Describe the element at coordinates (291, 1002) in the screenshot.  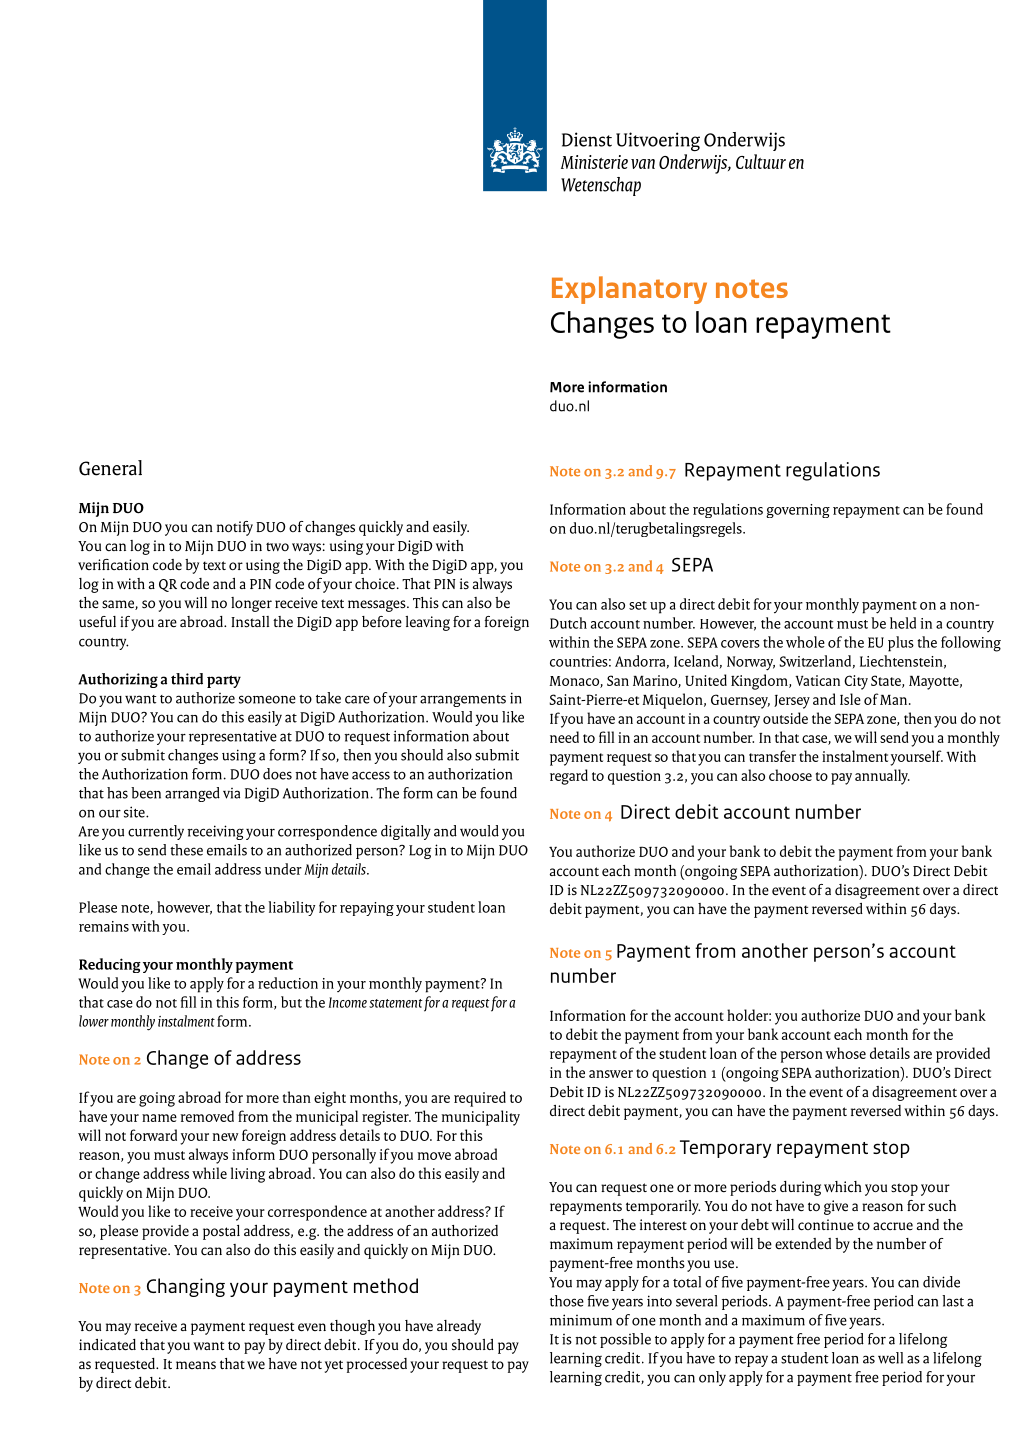
I see `but` at that location.
